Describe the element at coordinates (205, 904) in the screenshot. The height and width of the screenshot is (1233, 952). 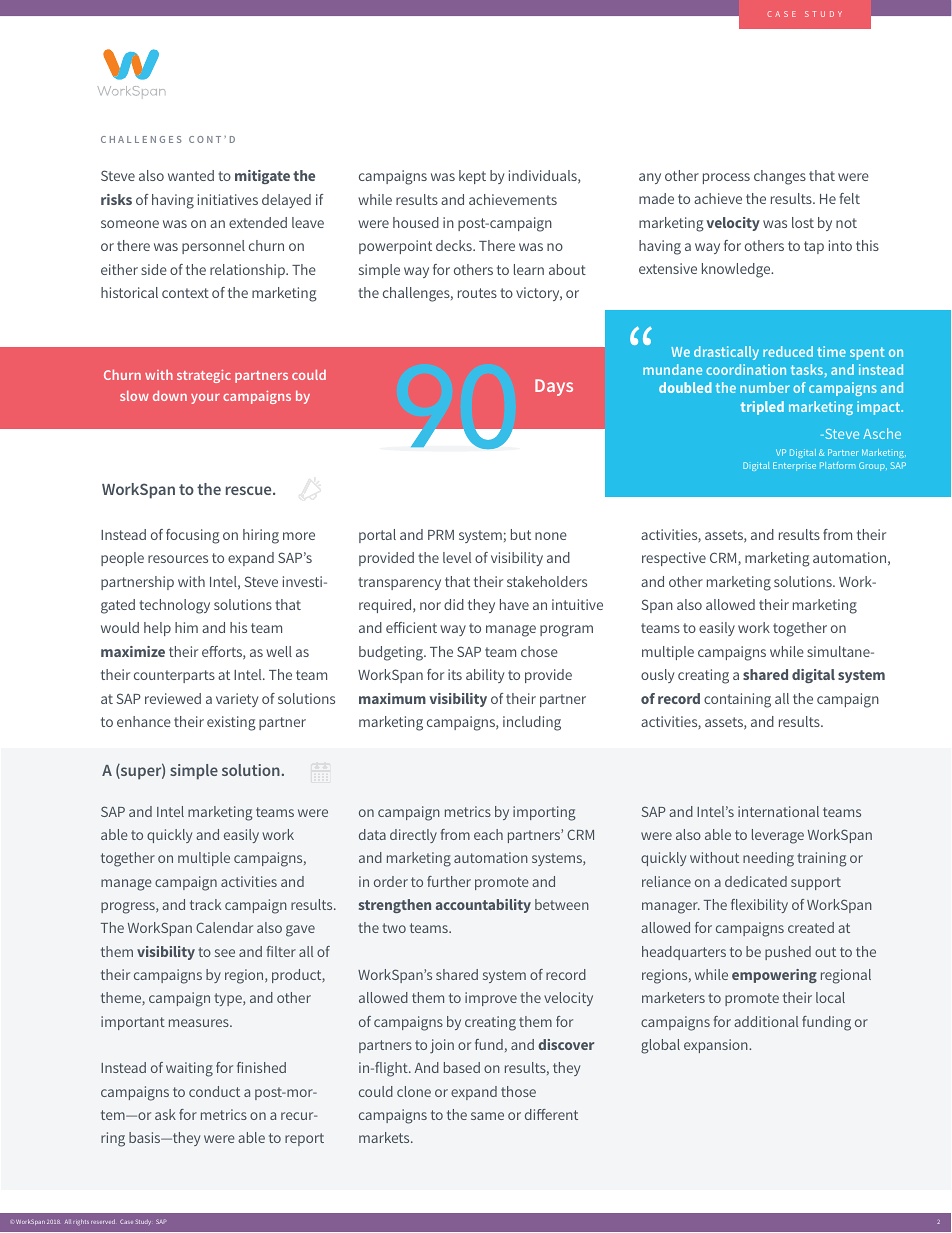
I see `track` at that location.
